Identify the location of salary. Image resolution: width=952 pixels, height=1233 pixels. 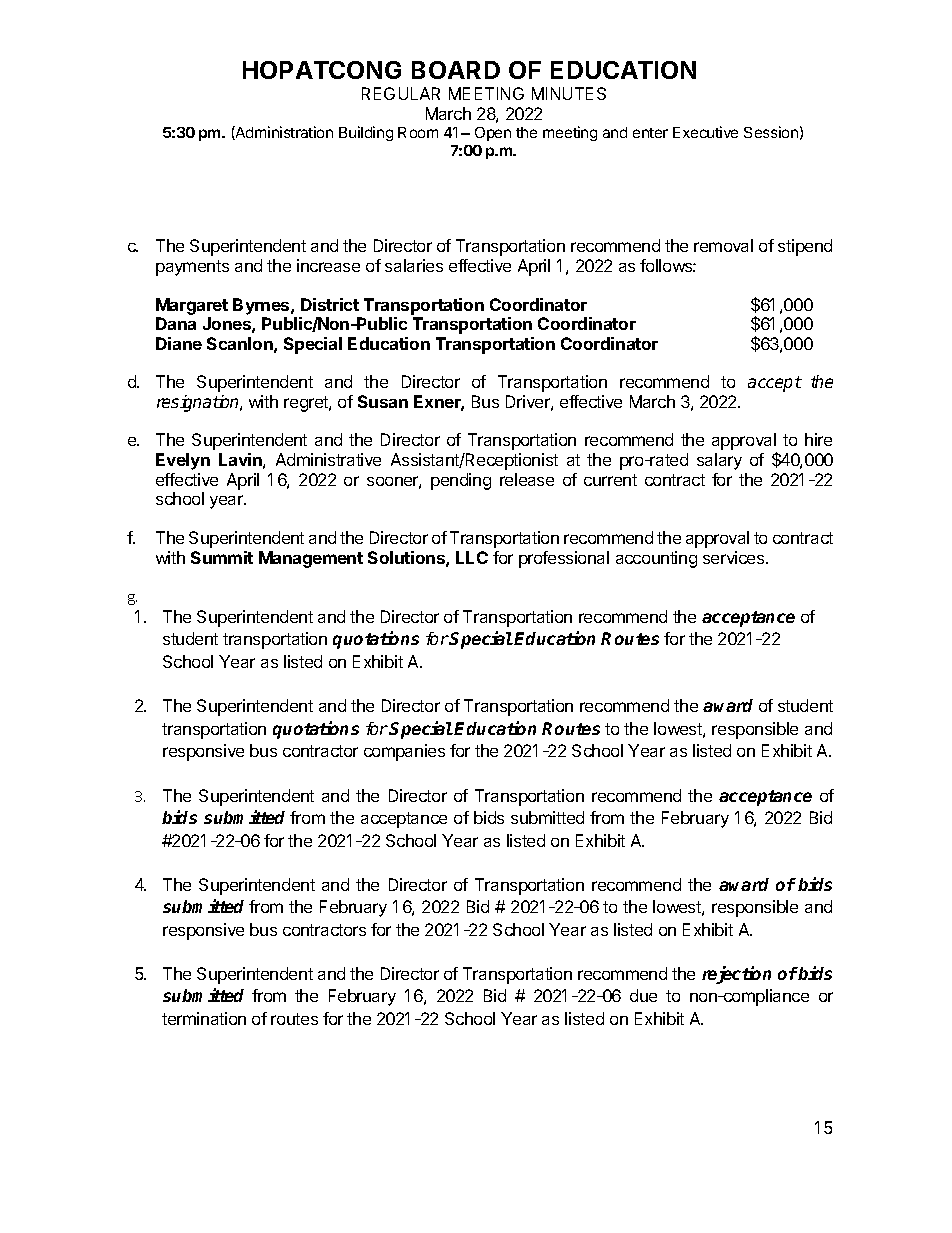
(719, 461).
